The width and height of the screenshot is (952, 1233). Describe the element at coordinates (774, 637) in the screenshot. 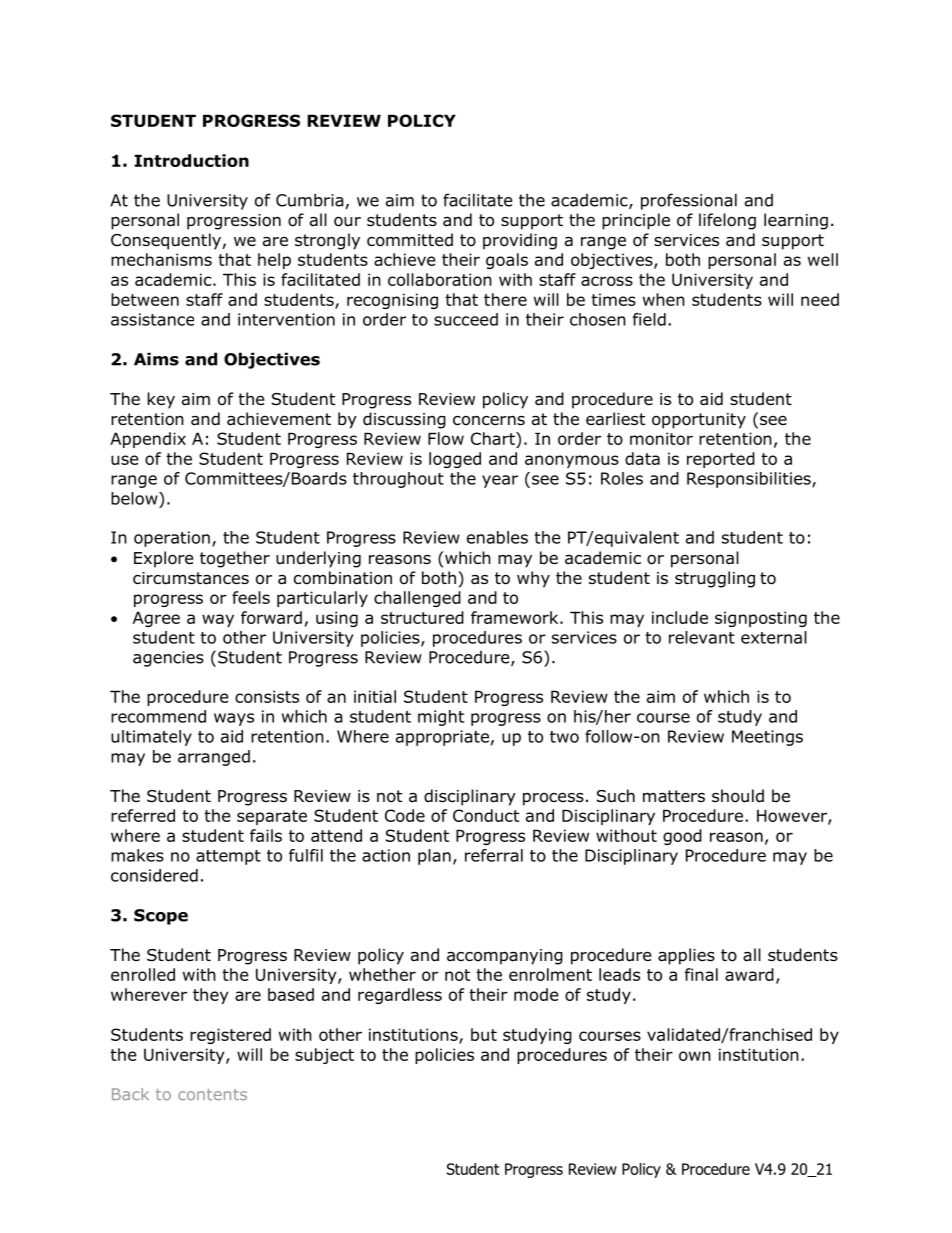

I see `external` at that location.
